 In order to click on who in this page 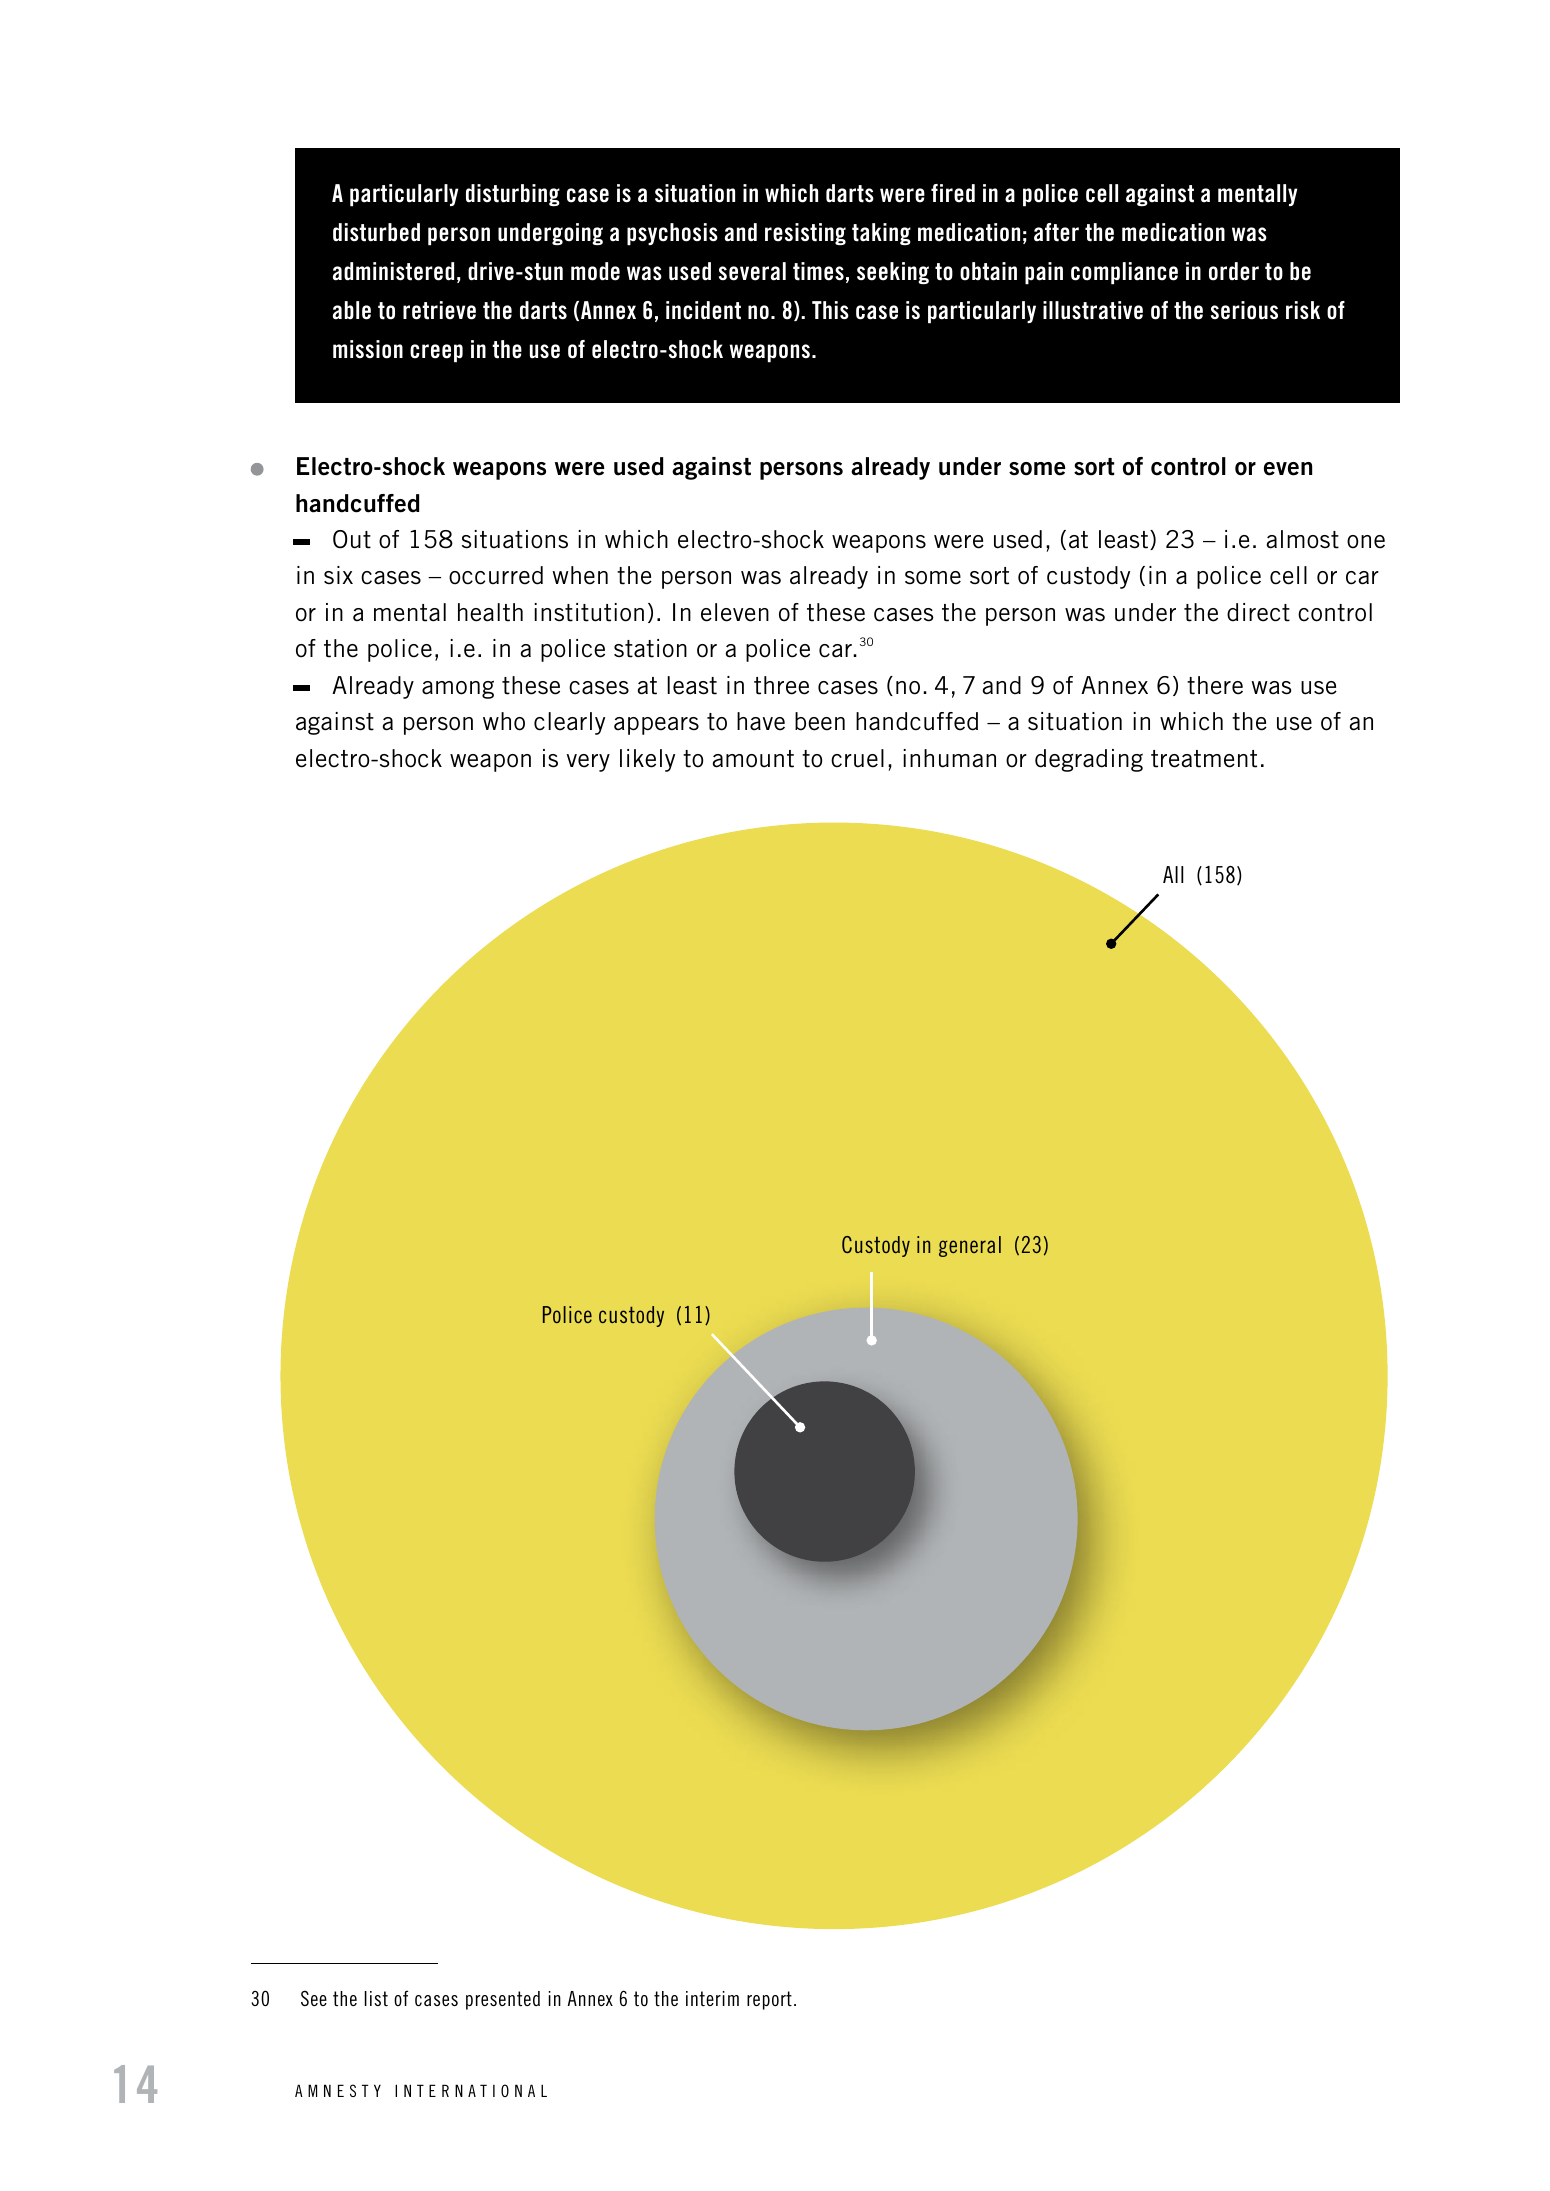, I will do `click(504, 721)`.
